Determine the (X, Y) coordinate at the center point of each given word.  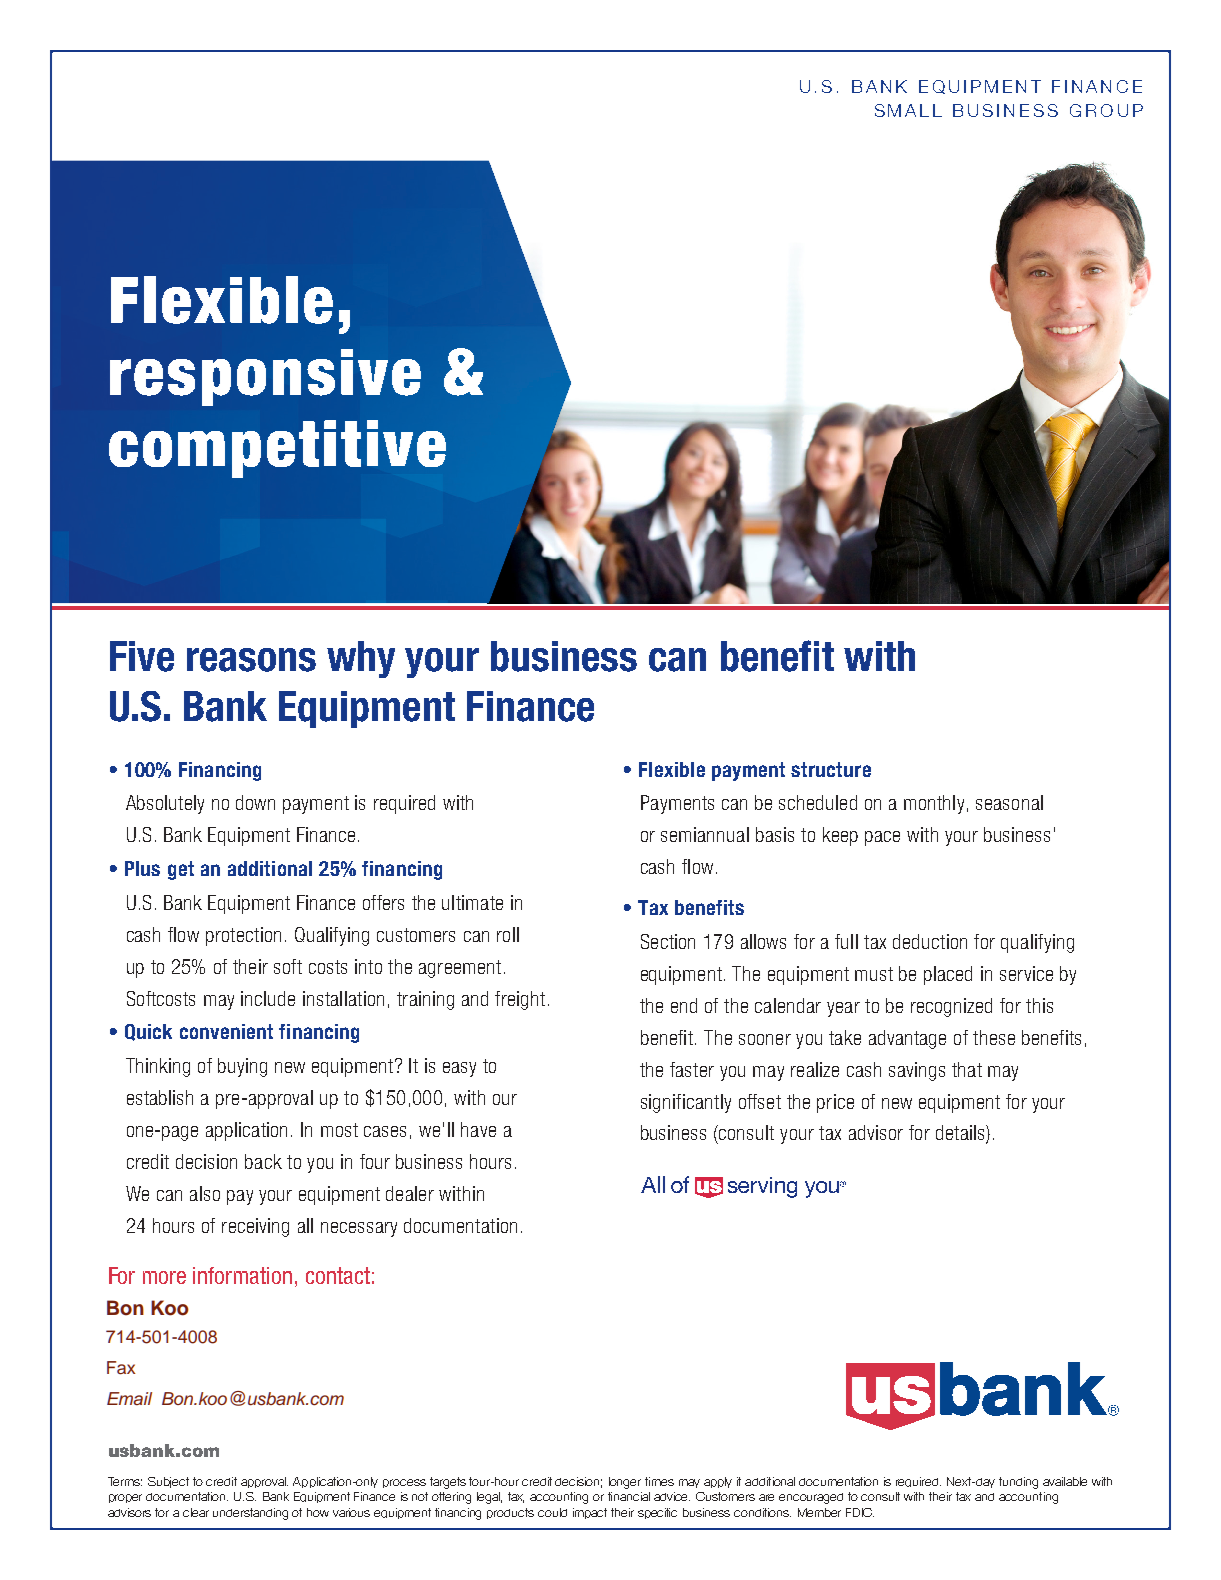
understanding (250, 1514)
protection (243, 936)
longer (625, 1483)
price (835, 1103)
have (478, 1129)
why (361, 659)
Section (668, 941)
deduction (930, 941)
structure (831, 769)
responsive (265, 377)
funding (1018, 1483)
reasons (251, 660)
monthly (934, 804)
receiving (255, 1227)
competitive (277, 449)
